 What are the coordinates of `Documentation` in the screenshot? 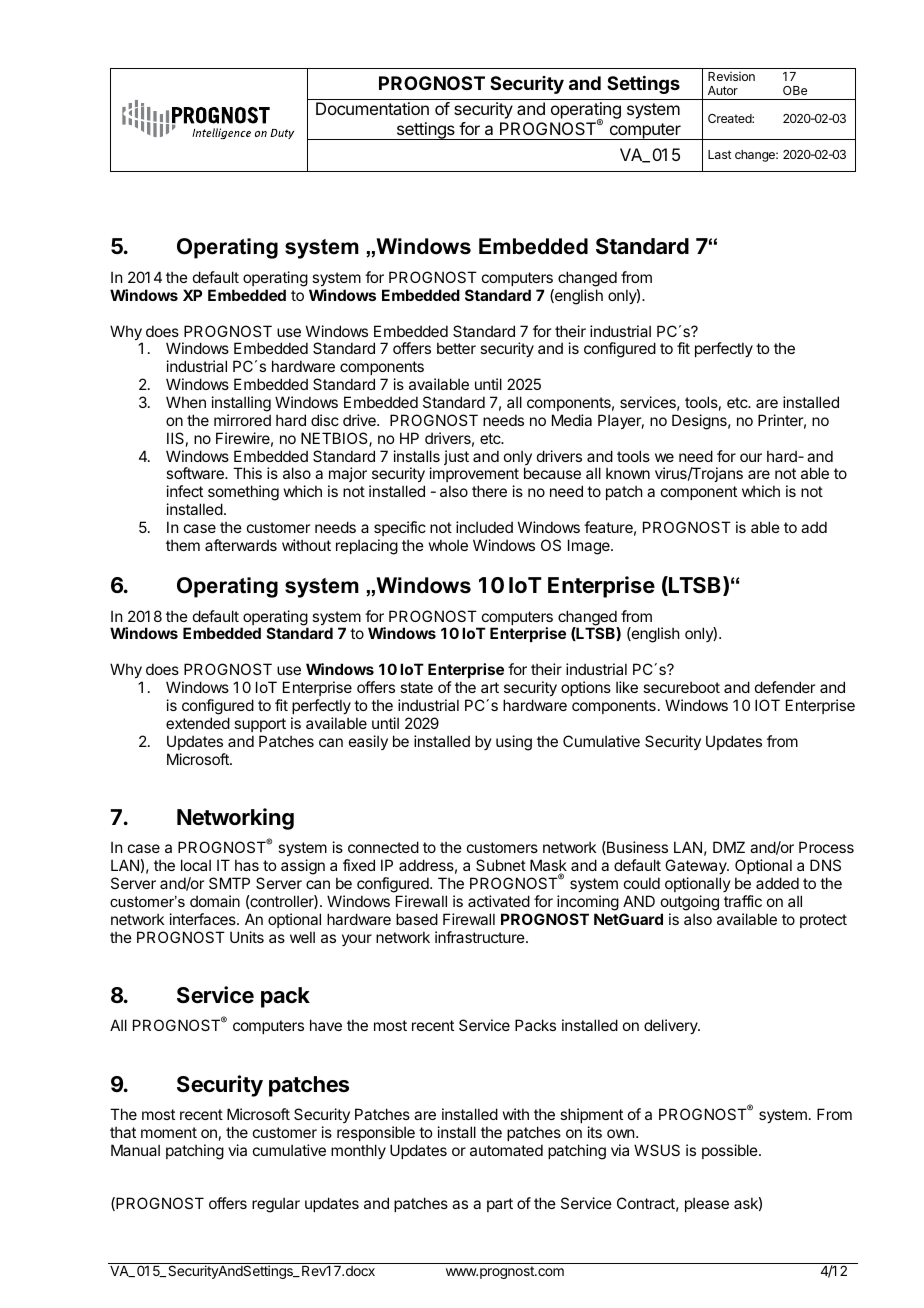 It's located at (372, 108).
